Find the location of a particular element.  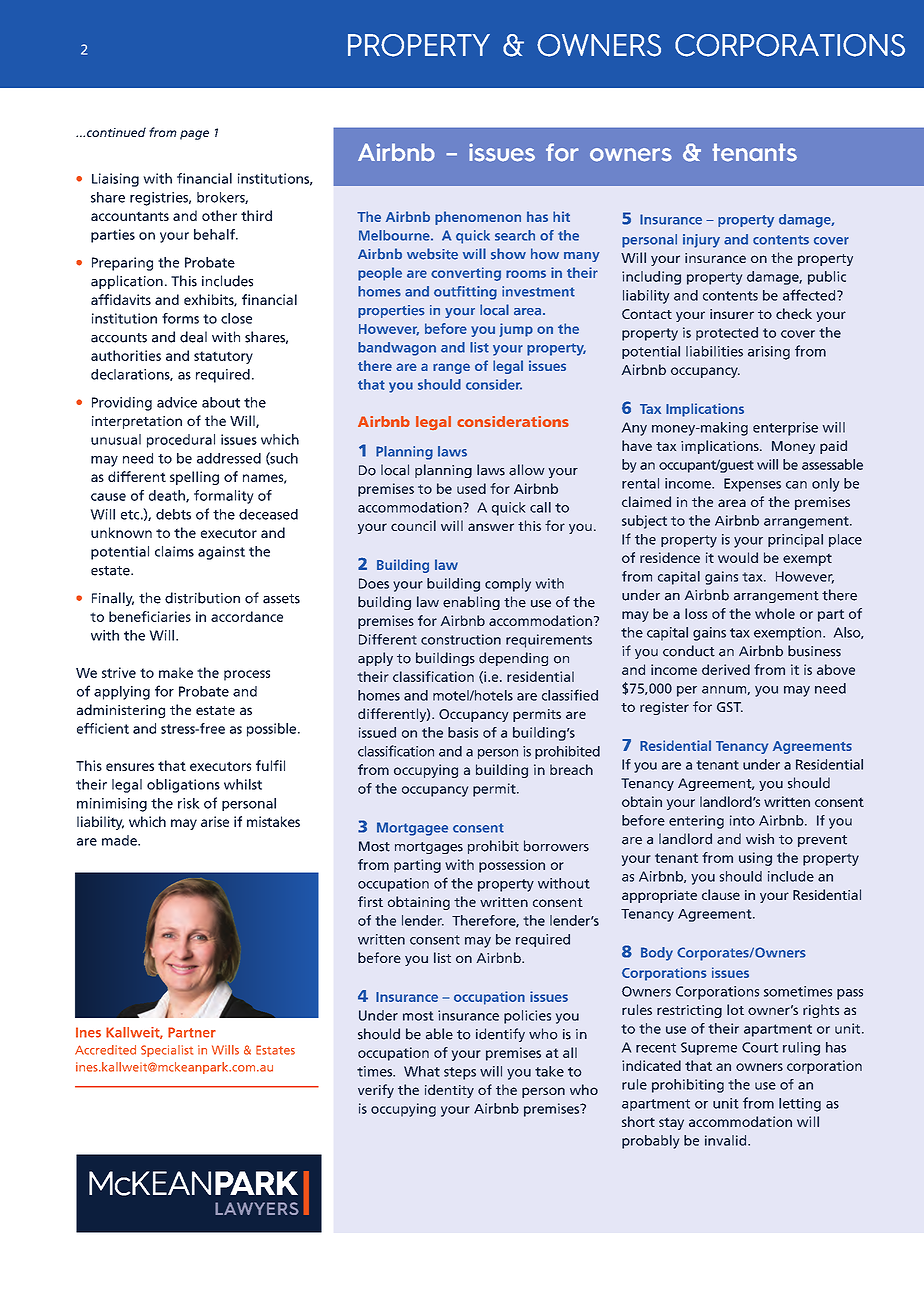

page is located at coordinates (194, 135).
